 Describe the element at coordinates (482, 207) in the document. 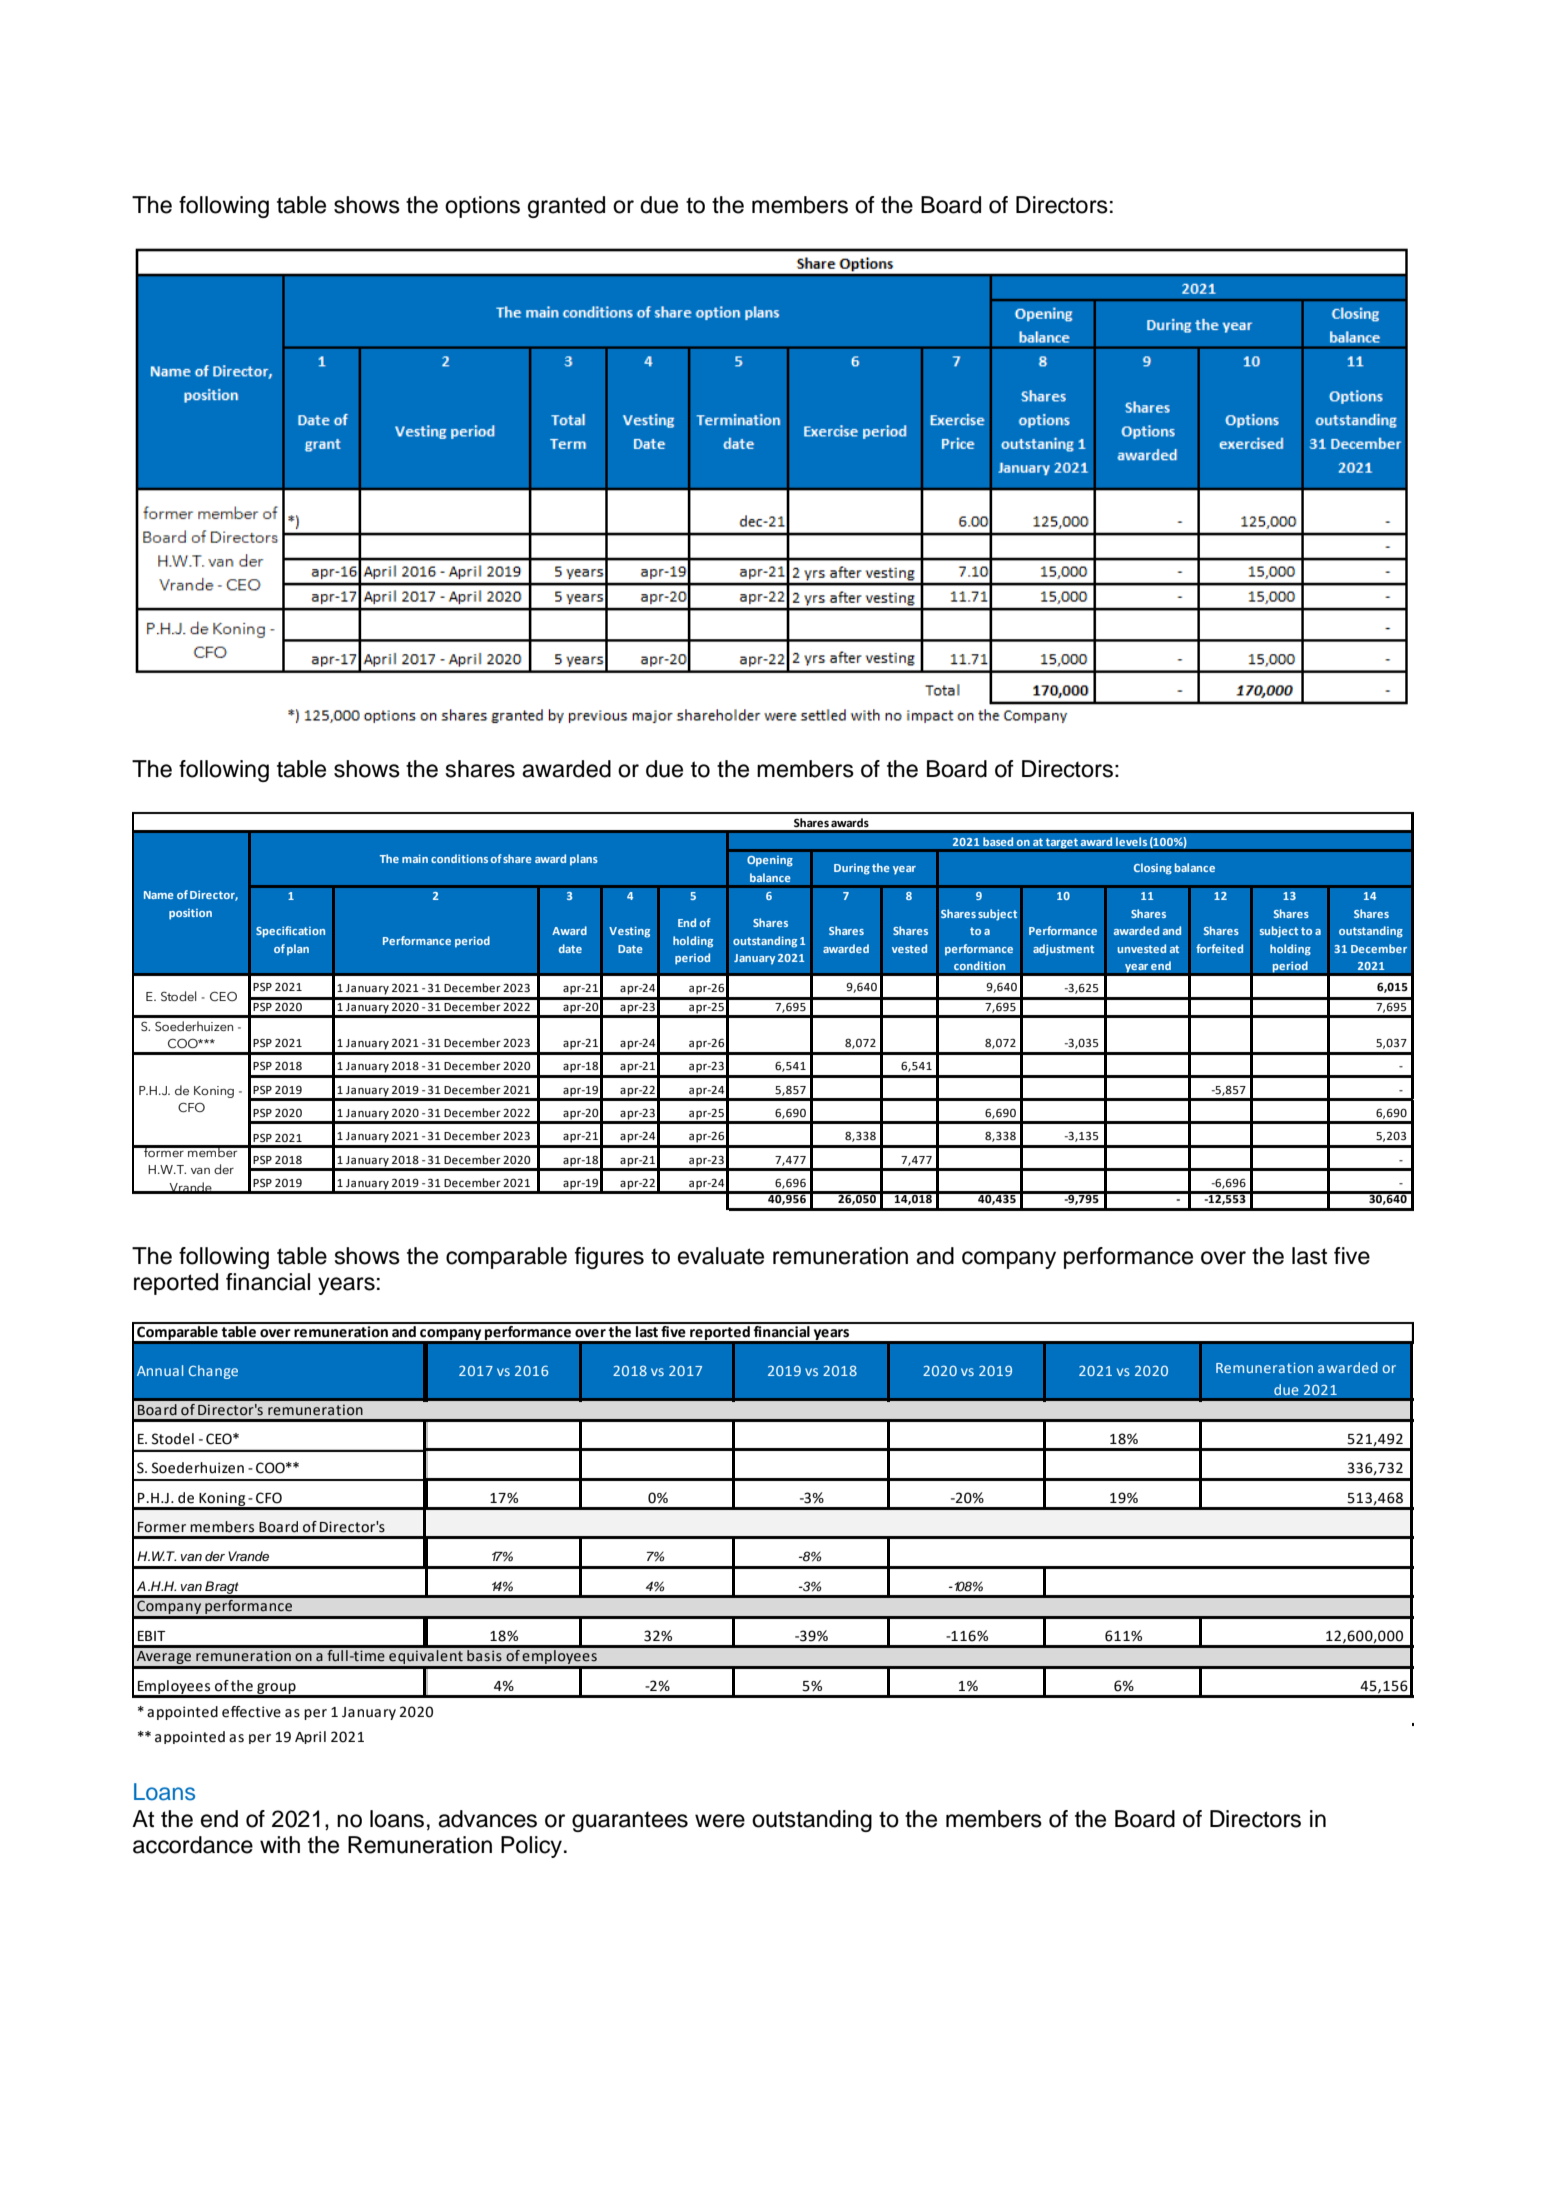

I see `options` at that location.
